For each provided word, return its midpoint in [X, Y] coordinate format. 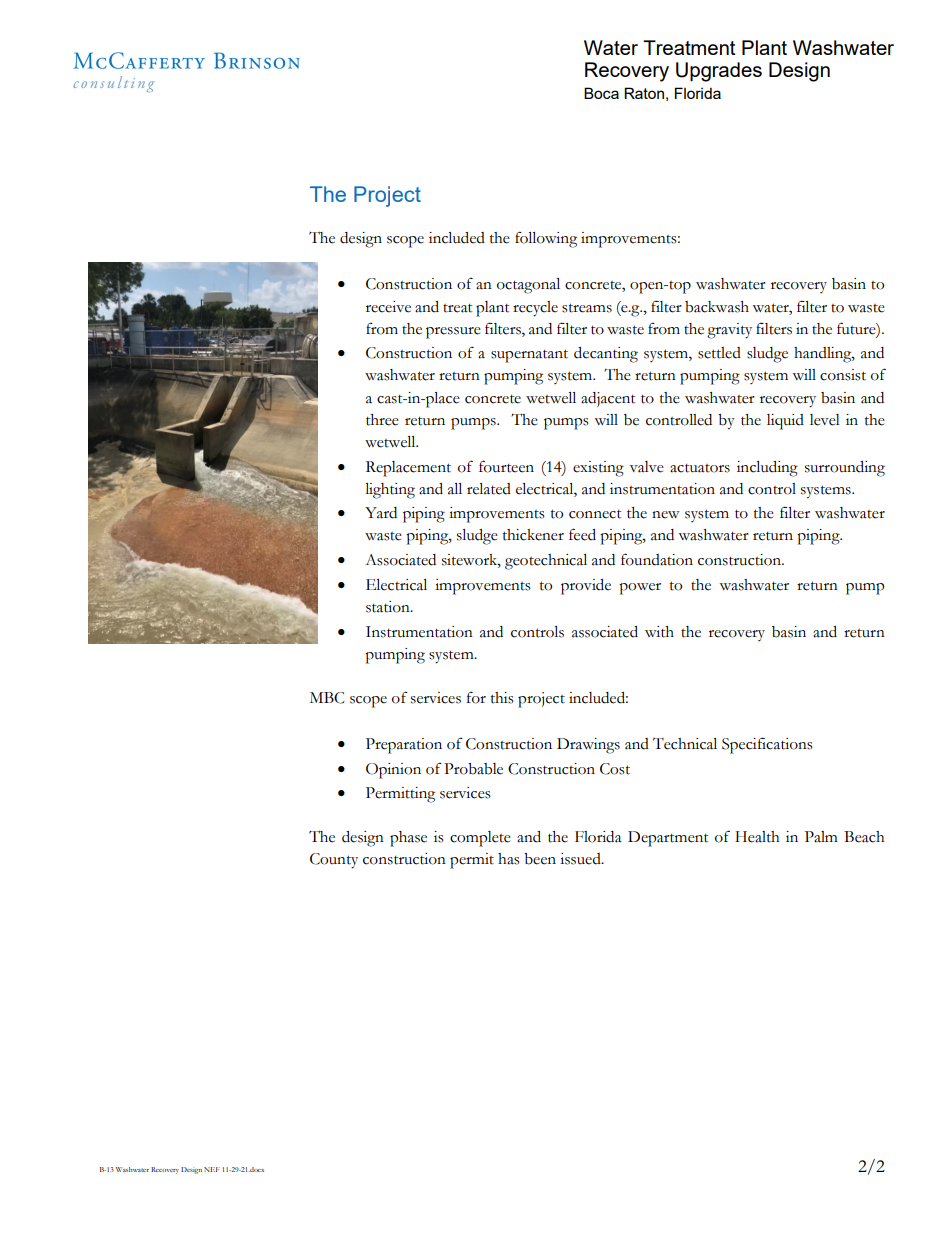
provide [586, 587]
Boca [601, 93]
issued [581, 859]
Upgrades [719, 72]
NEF [212, 1169]
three [382, 420]
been [540, 859]
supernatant [529, 356]
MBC [327, 698]
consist [843, 375]
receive [388, 307]
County [334, 861]
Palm [821, 837]
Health [757, 837]
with [659, 632]
